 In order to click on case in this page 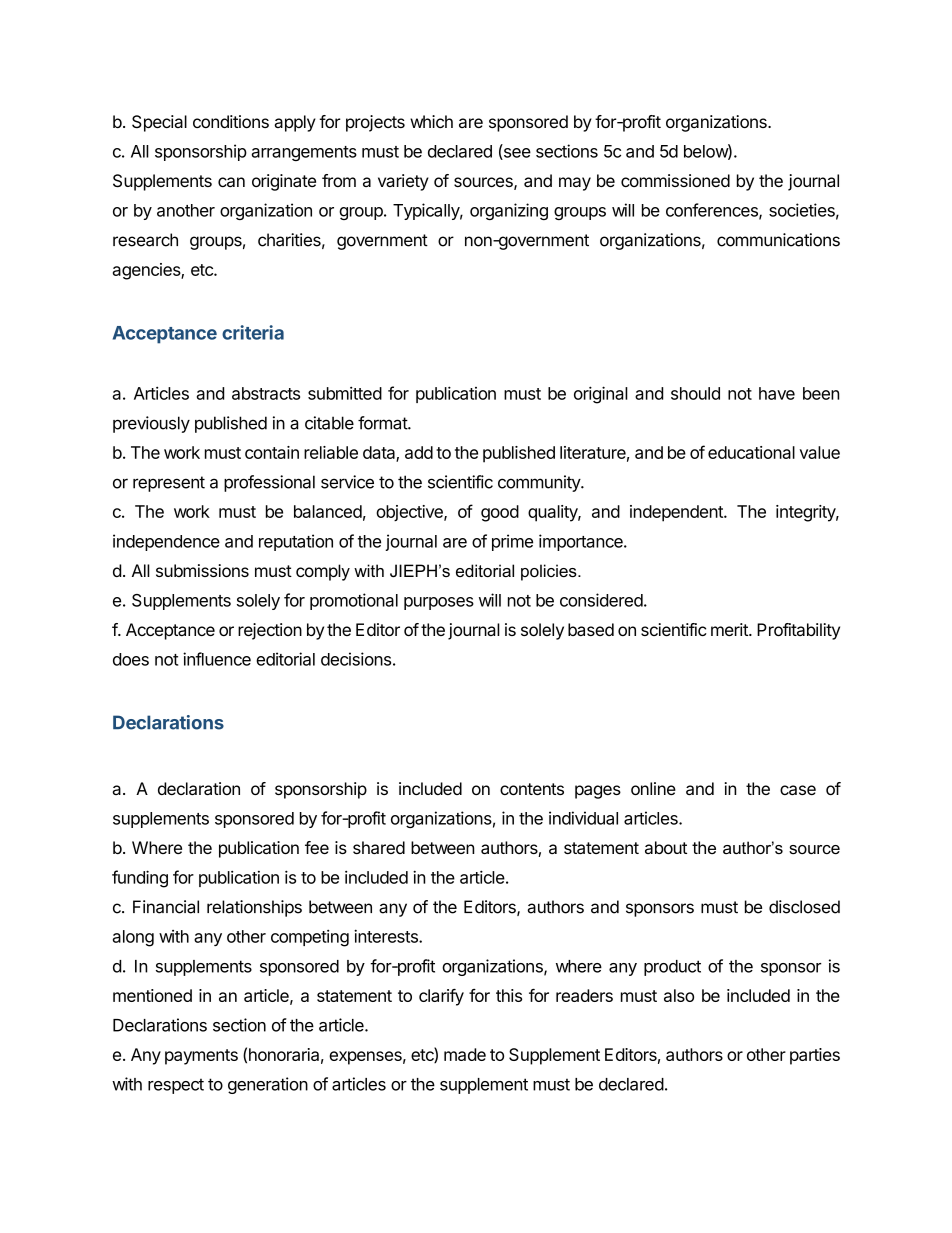, I will do `click(798, 790)`.
